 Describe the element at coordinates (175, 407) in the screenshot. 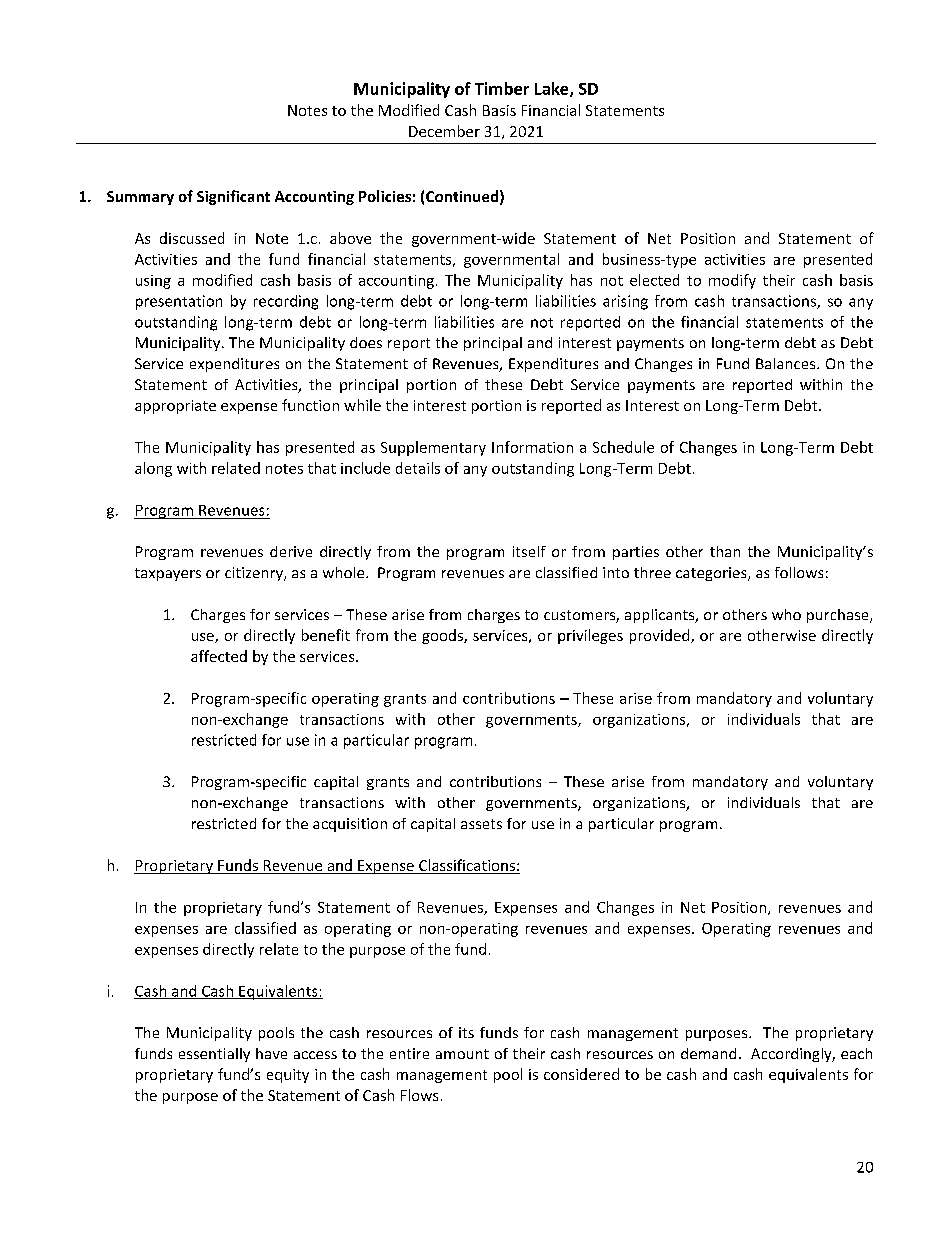

I see `appropriate` at that location.
